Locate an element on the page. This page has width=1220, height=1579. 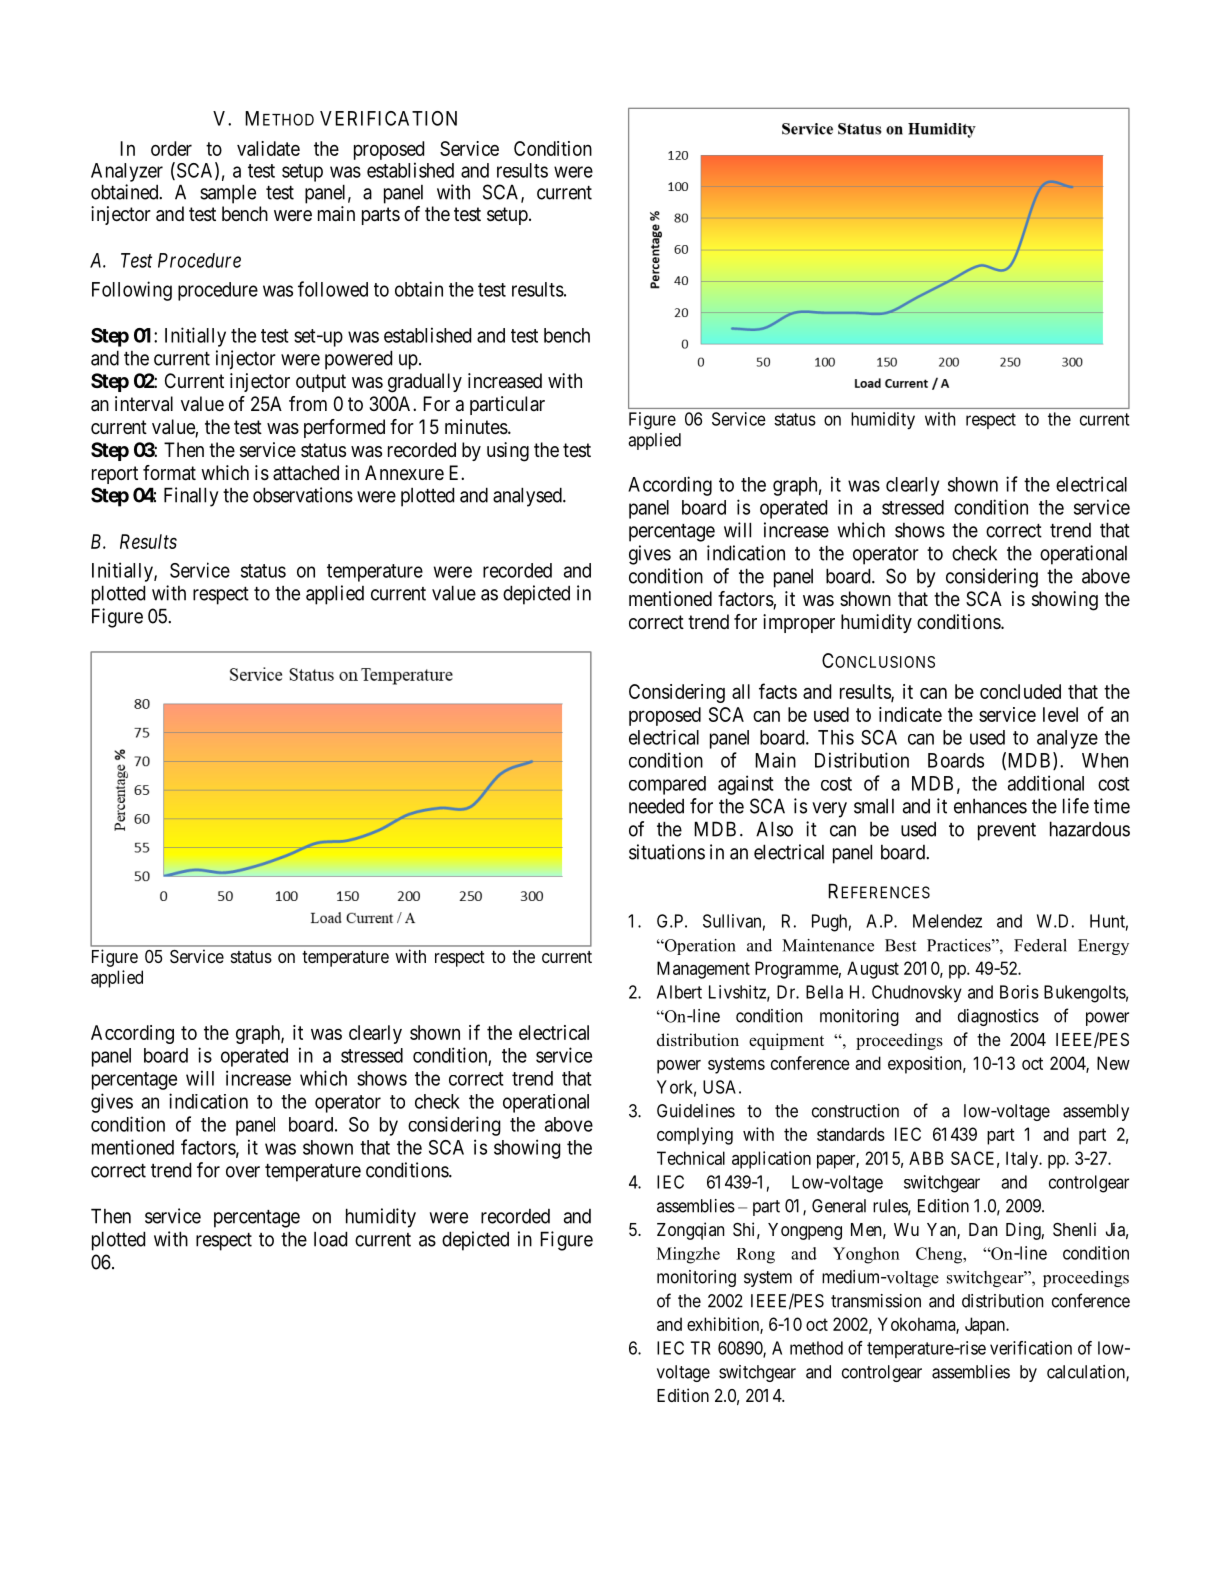
sample is located at coordinates (228, 194).
